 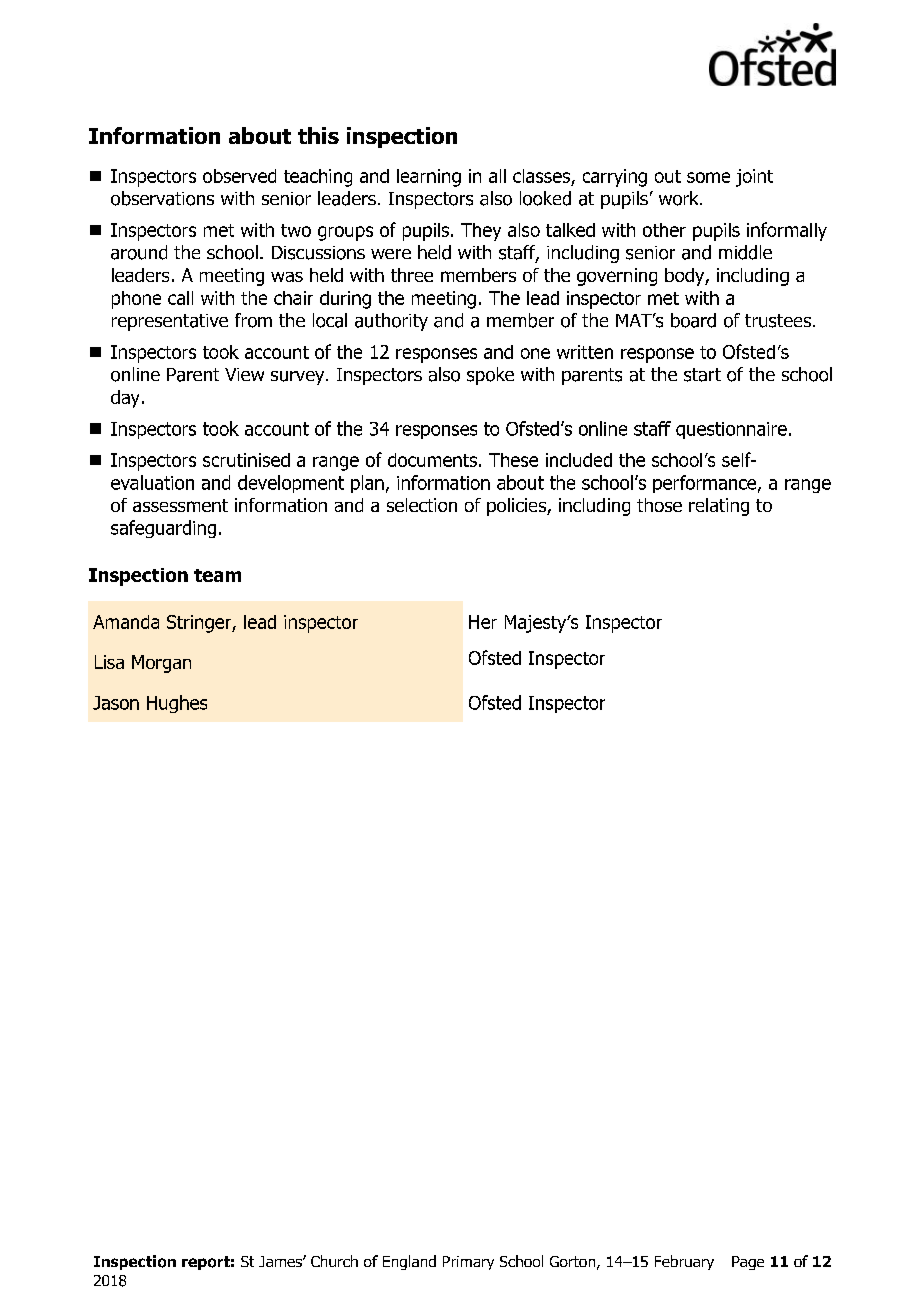 What do you see at coordinates (719, 507) in the document?
I see `relating` at bounding box center [719, 507].
